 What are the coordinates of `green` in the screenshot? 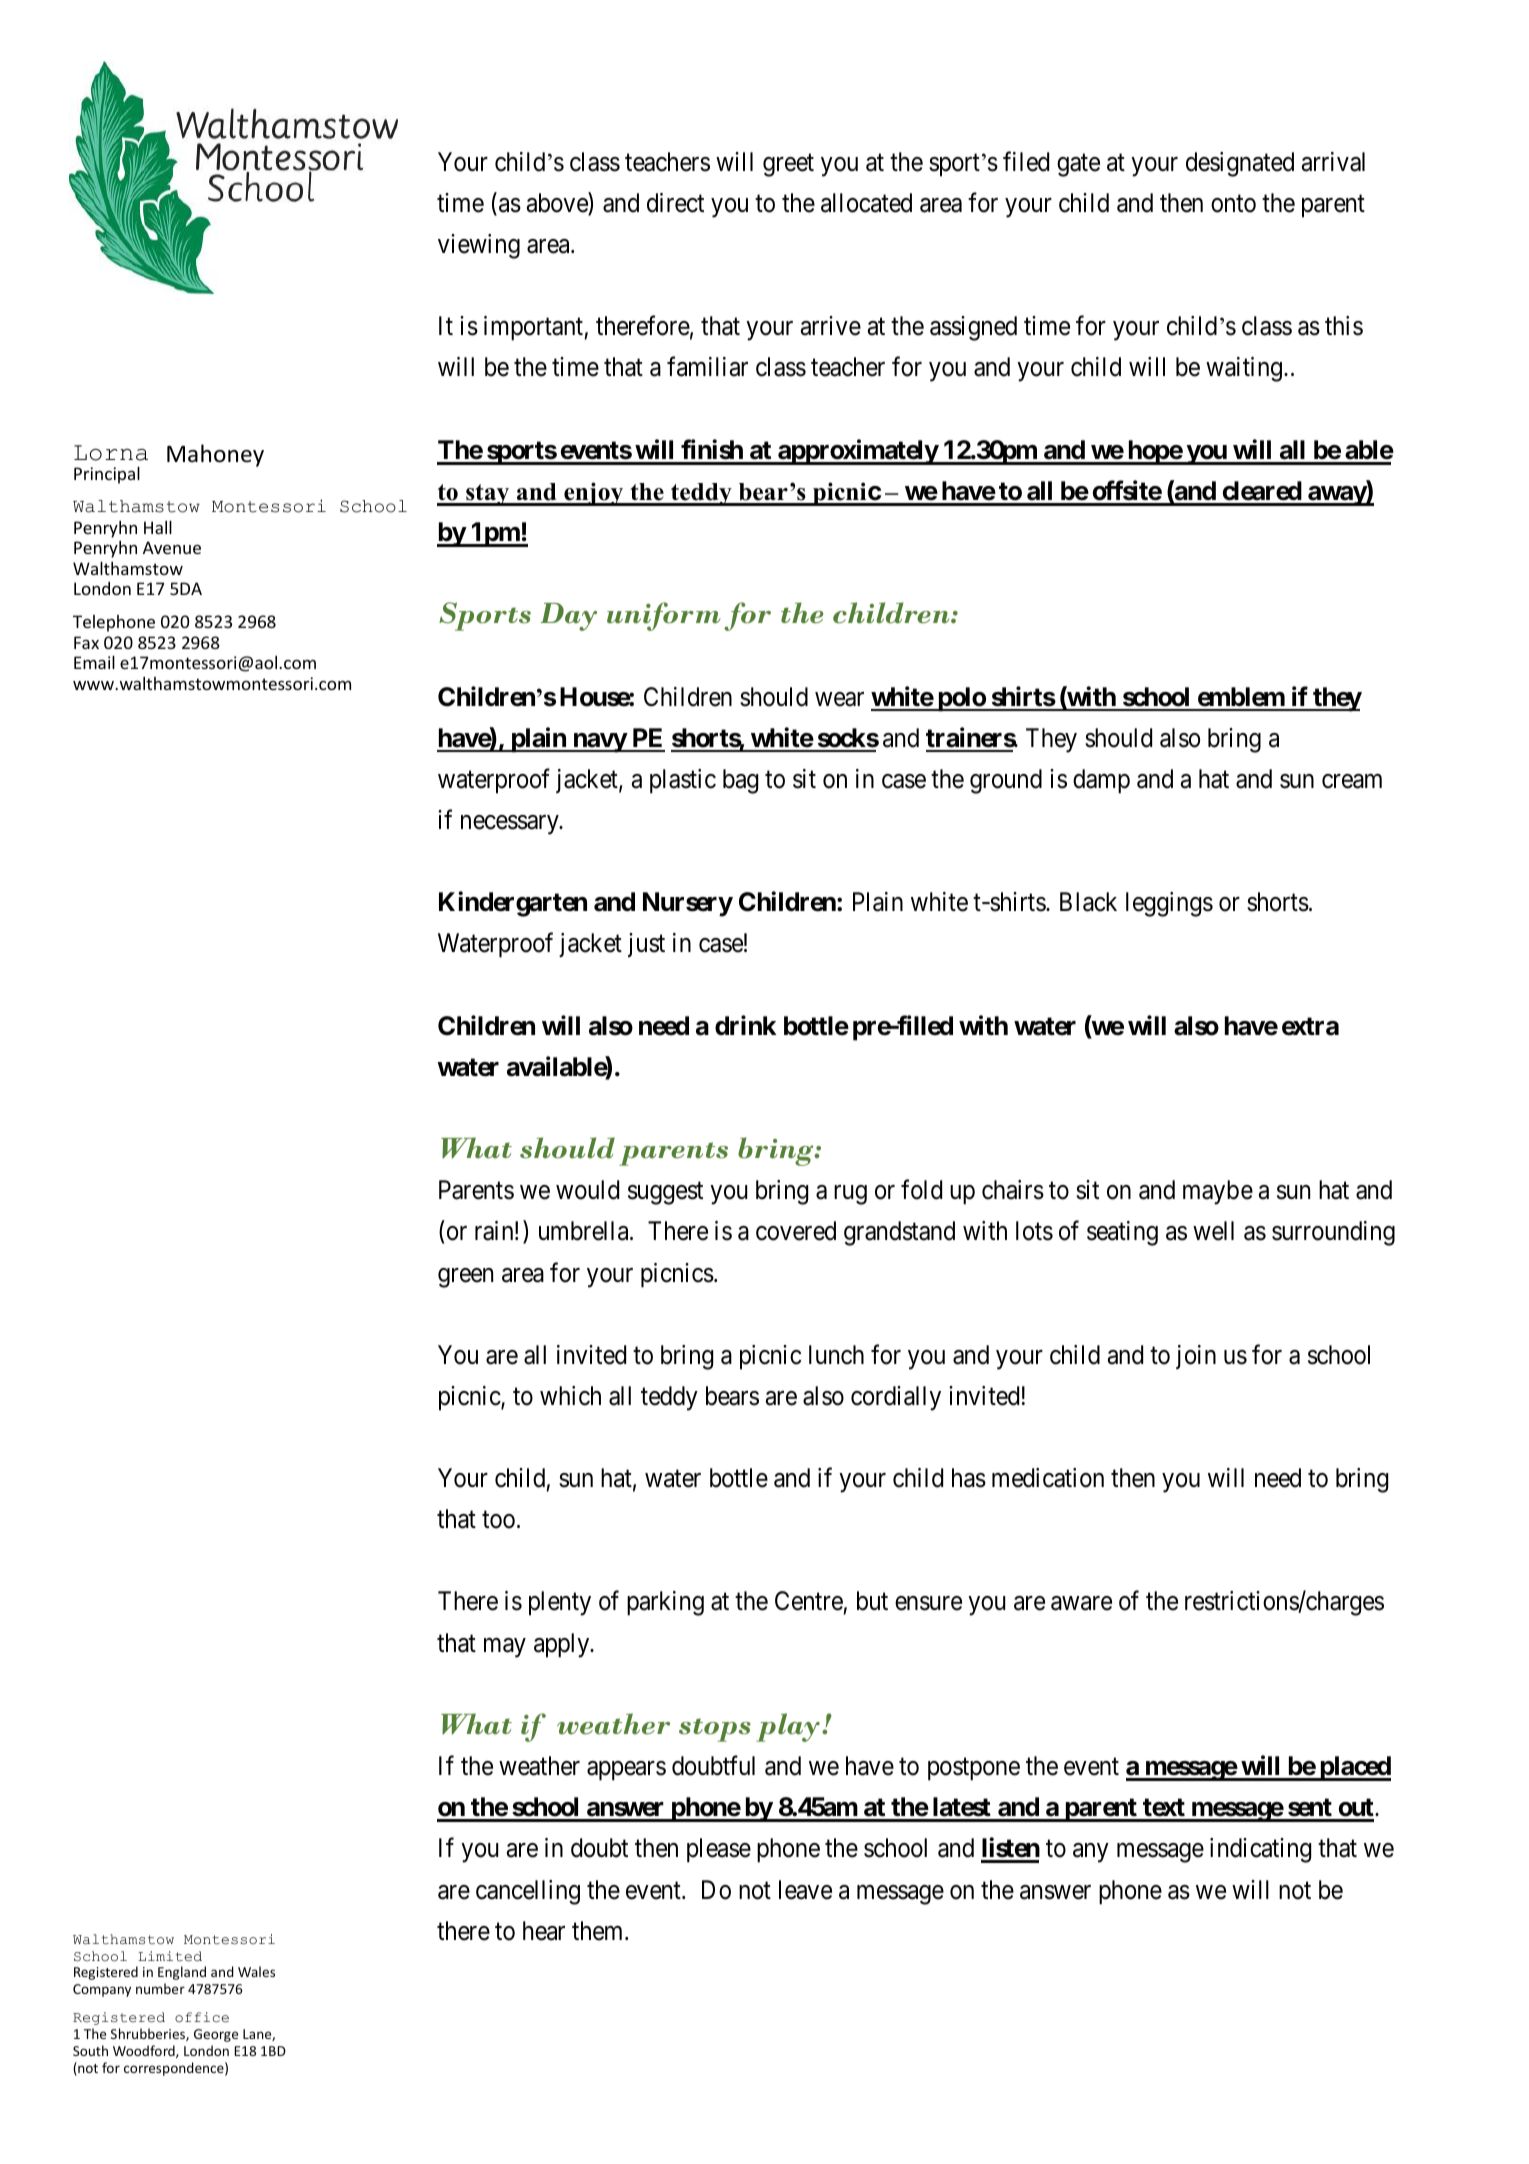 It's located at (465, 1278).
